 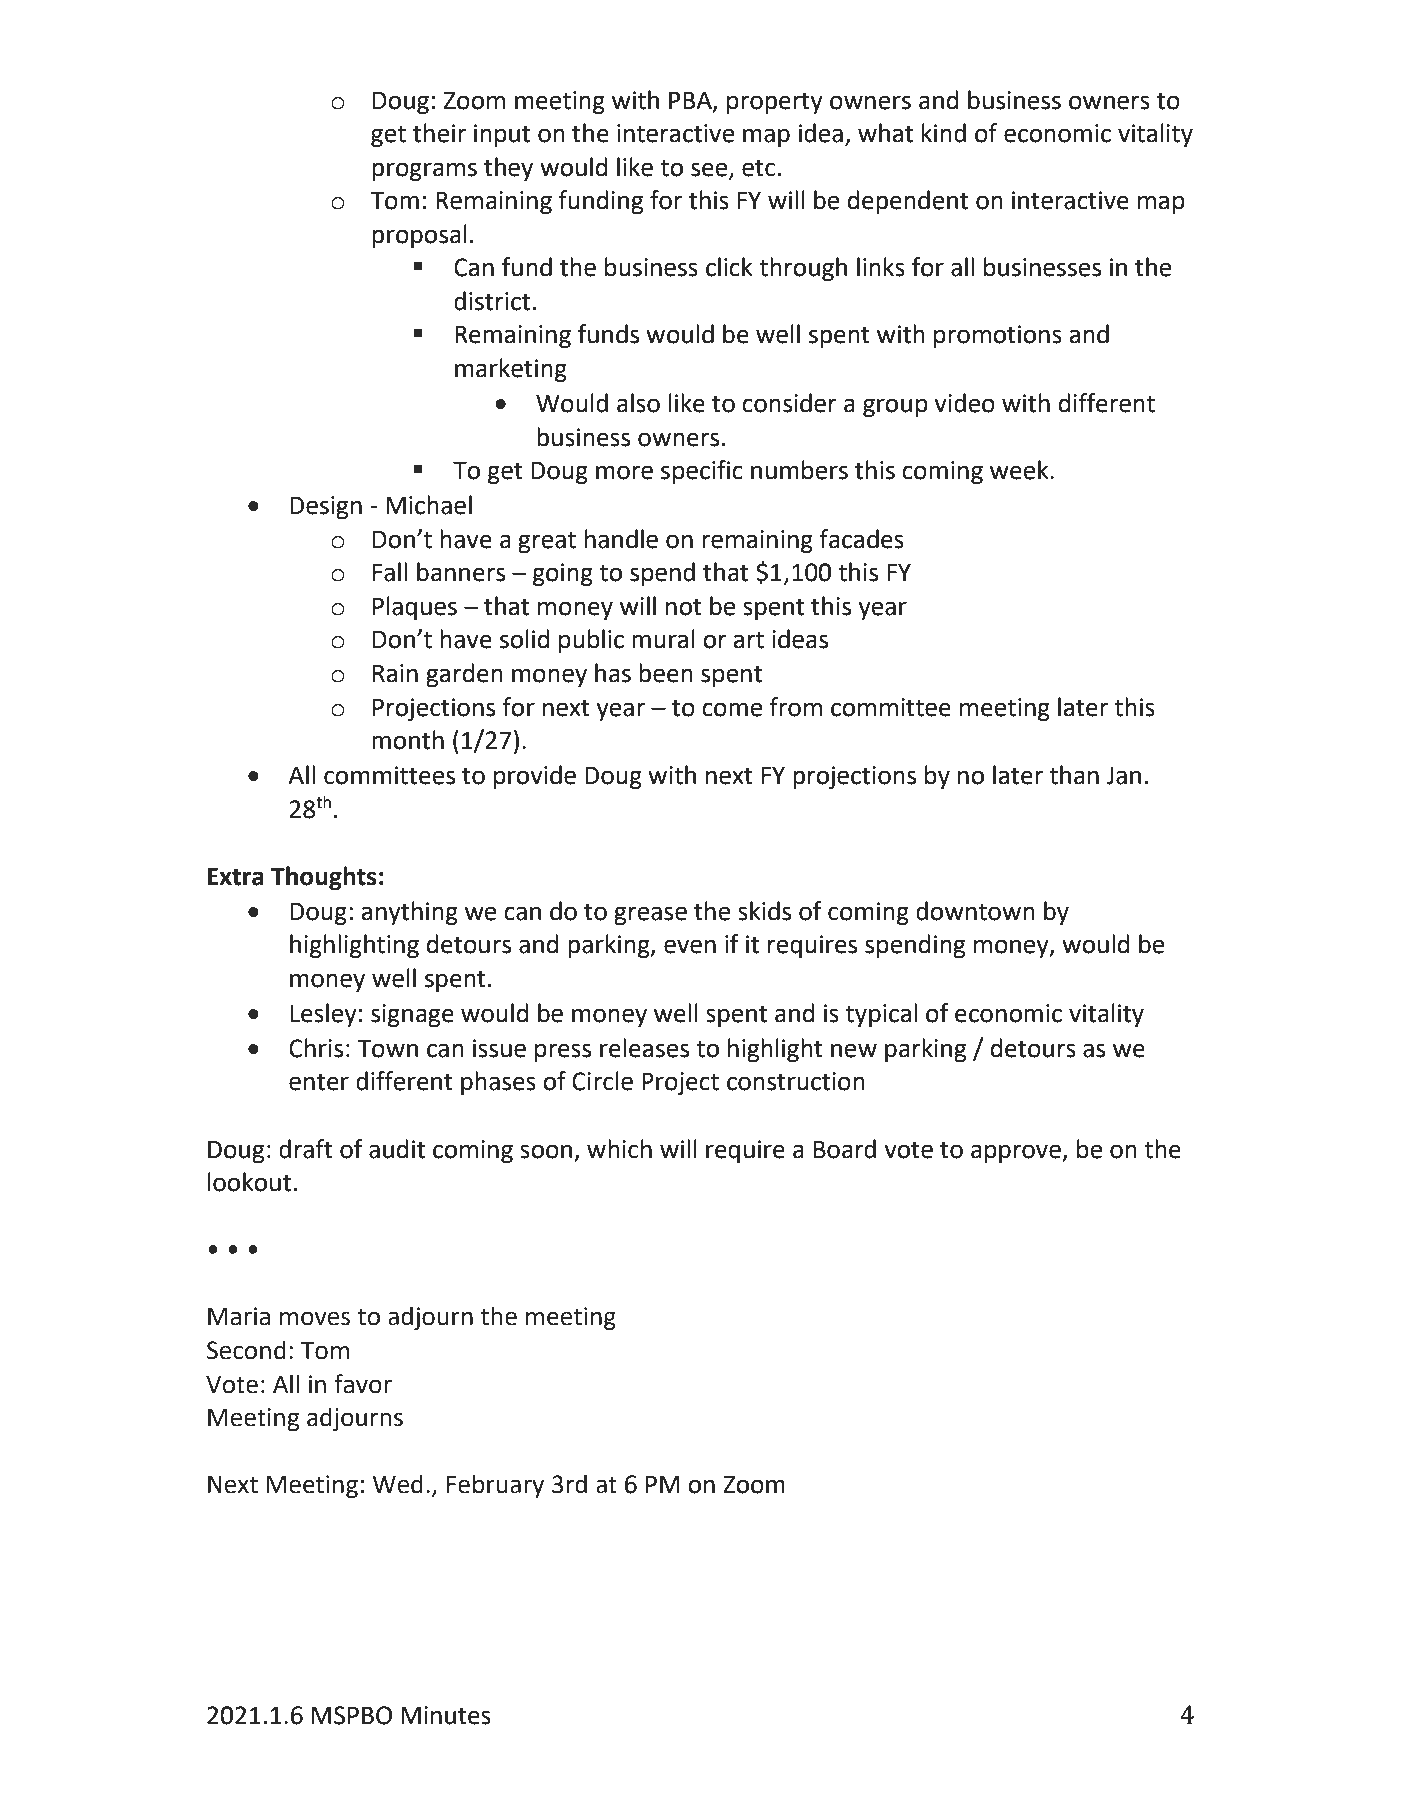 What do you see at coordinates (650, 915) in the screenshot?
I see `grease` at bounding box center [650, 915].
